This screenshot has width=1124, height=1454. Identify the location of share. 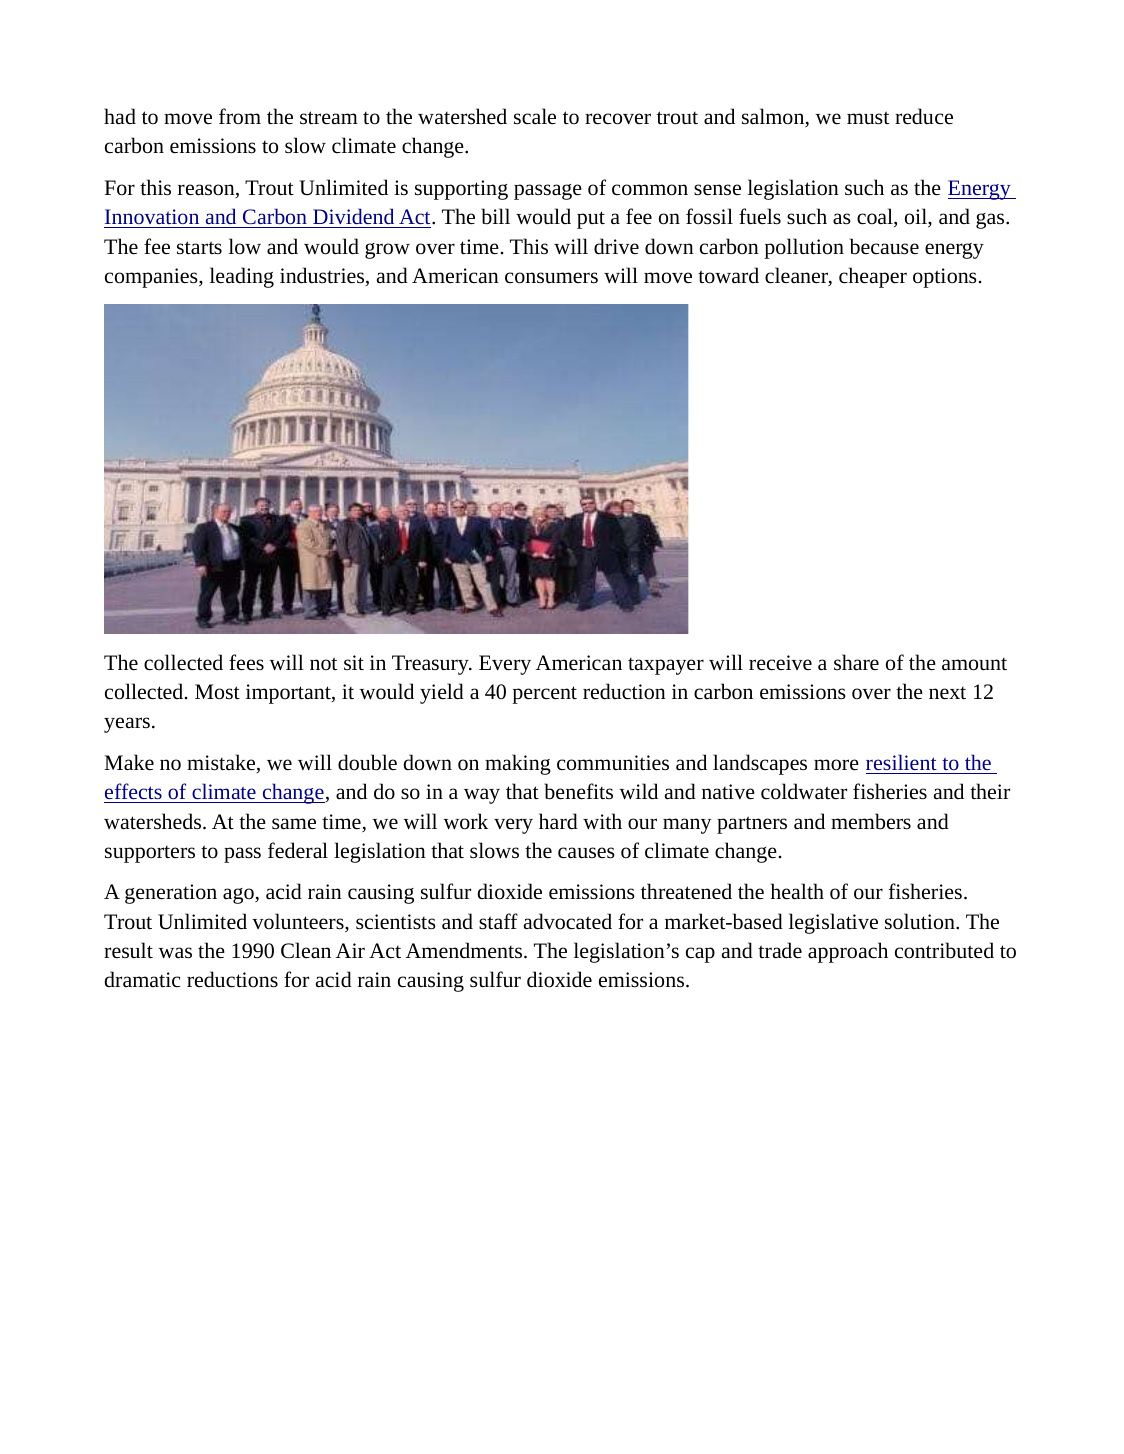
(856, 662).
